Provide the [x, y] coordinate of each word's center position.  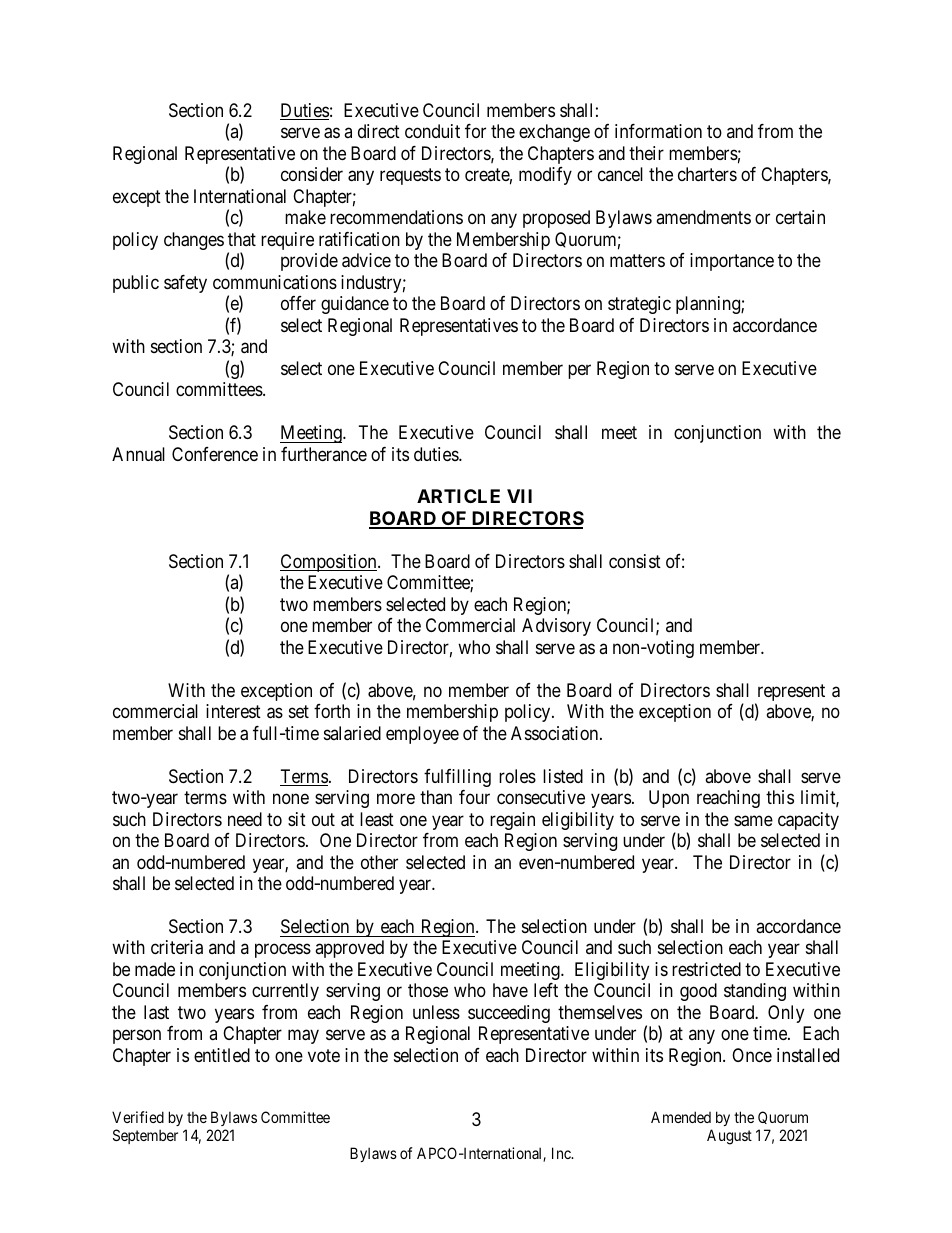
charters [707, 174]
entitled [222, 1055]
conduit [432, 131]
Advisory [556, 627]
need [245, 819]
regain [512, 821]
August [729, 1137]
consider [312, 174]
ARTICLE [458, 496]
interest [233, 711]
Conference [215, 454]
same [753, 821]
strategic [639, 305]
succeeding [509, 1014]
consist [635, 561]
